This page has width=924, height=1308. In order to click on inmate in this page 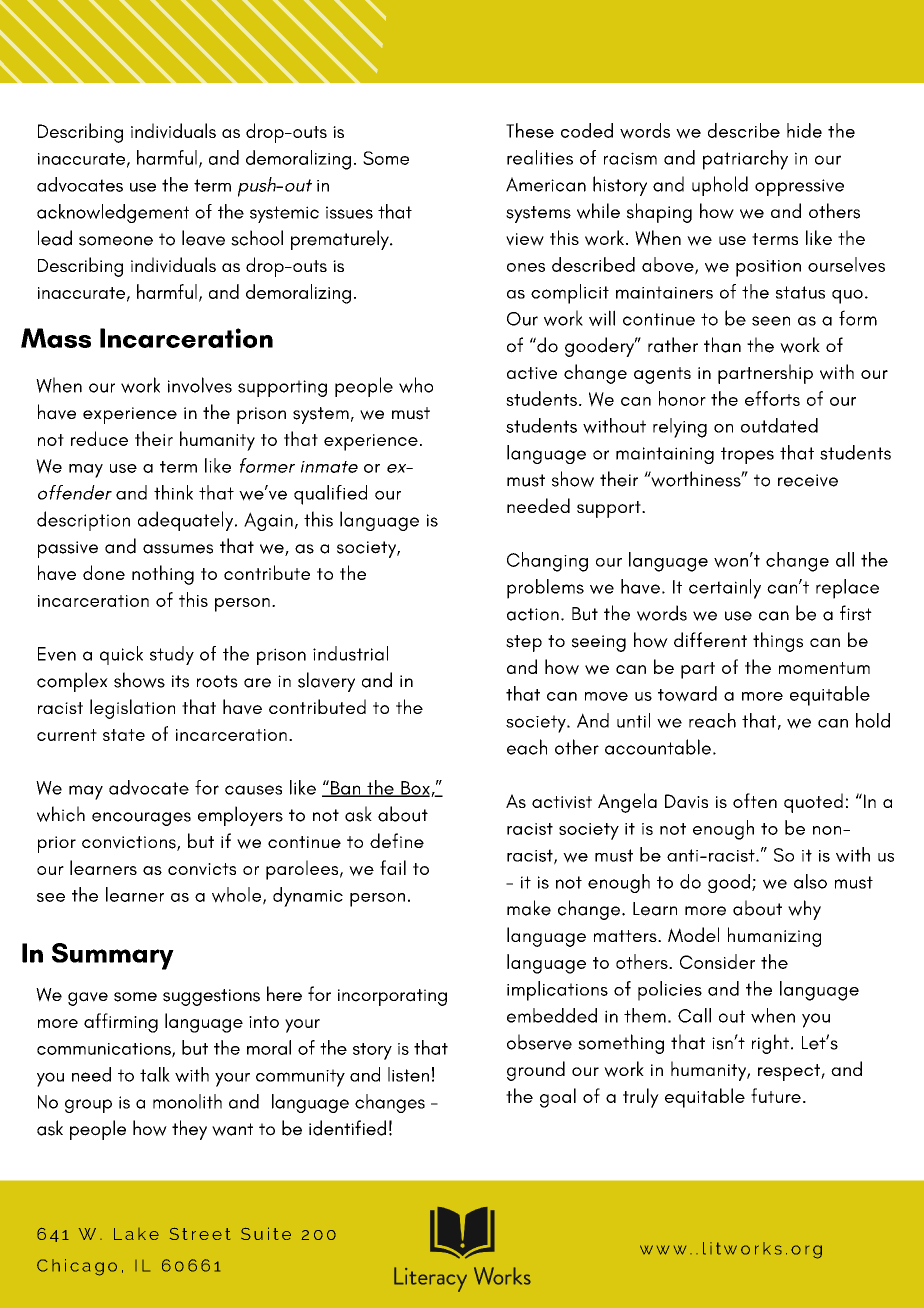, I will do `click(329, 467)`.
